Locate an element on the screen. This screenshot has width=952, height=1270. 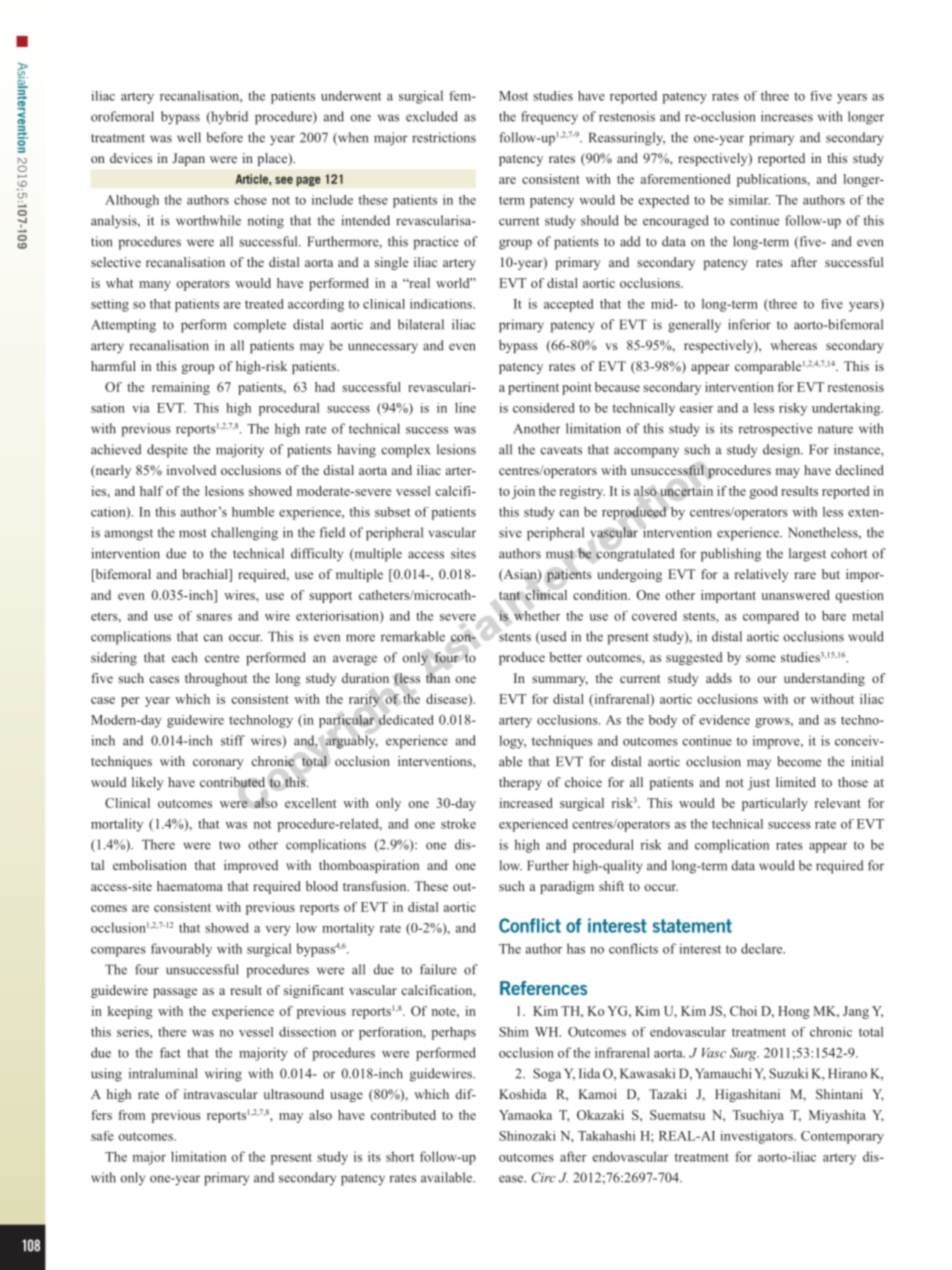
complete is located at coordinates (260, 326).
